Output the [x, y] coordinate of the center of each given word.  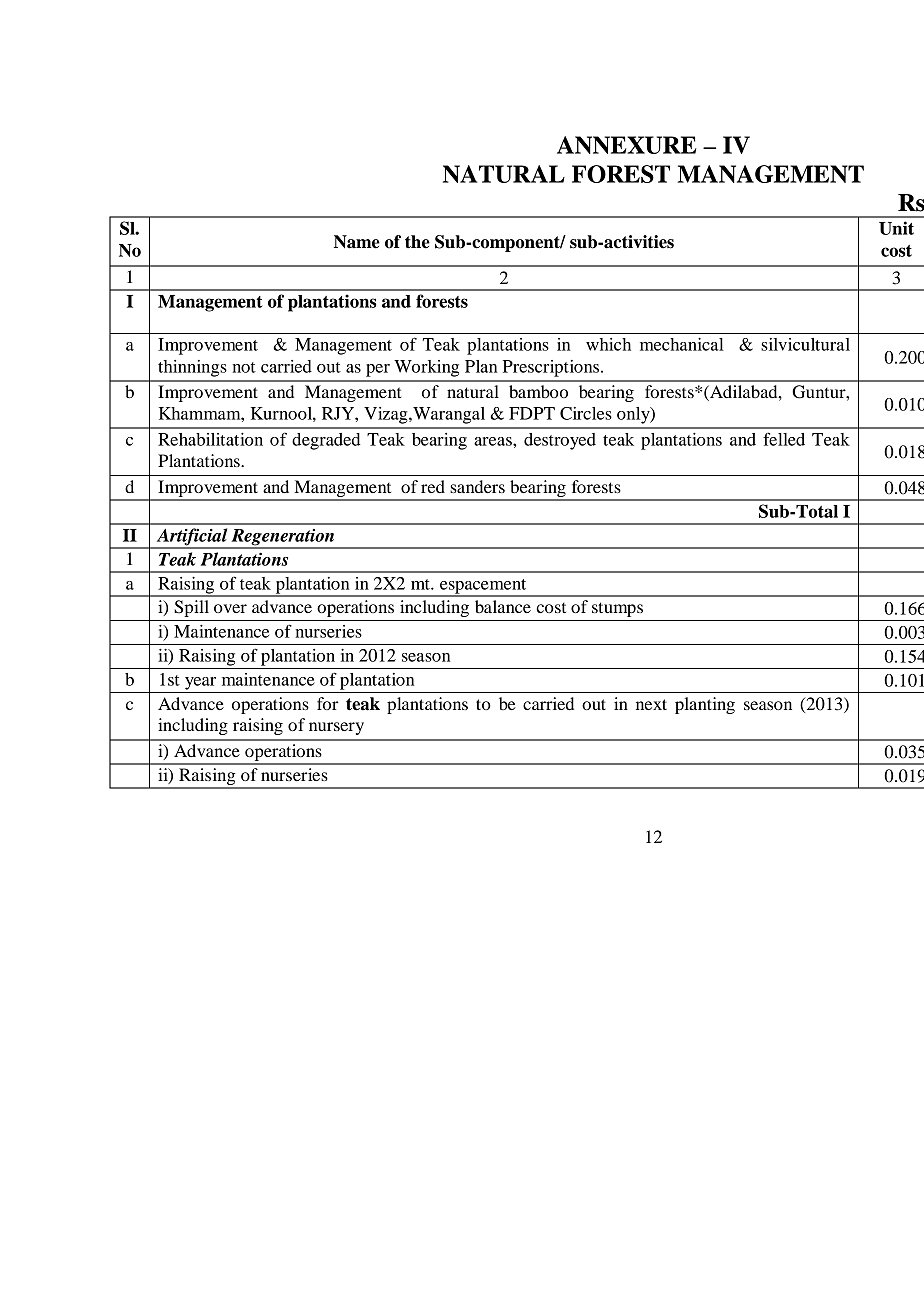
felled [784, 439]
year [200, 683]
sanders [477, 486]
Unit [896, 228]
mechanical [682, 344]
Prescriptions [552, 368]
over [230, 608]
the [417, 242]
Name [357, 242]
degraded [326, 441]
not [244, 367]
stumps [617, 609]
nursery [336, 728]
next [651, 704]
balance [503, 606]
